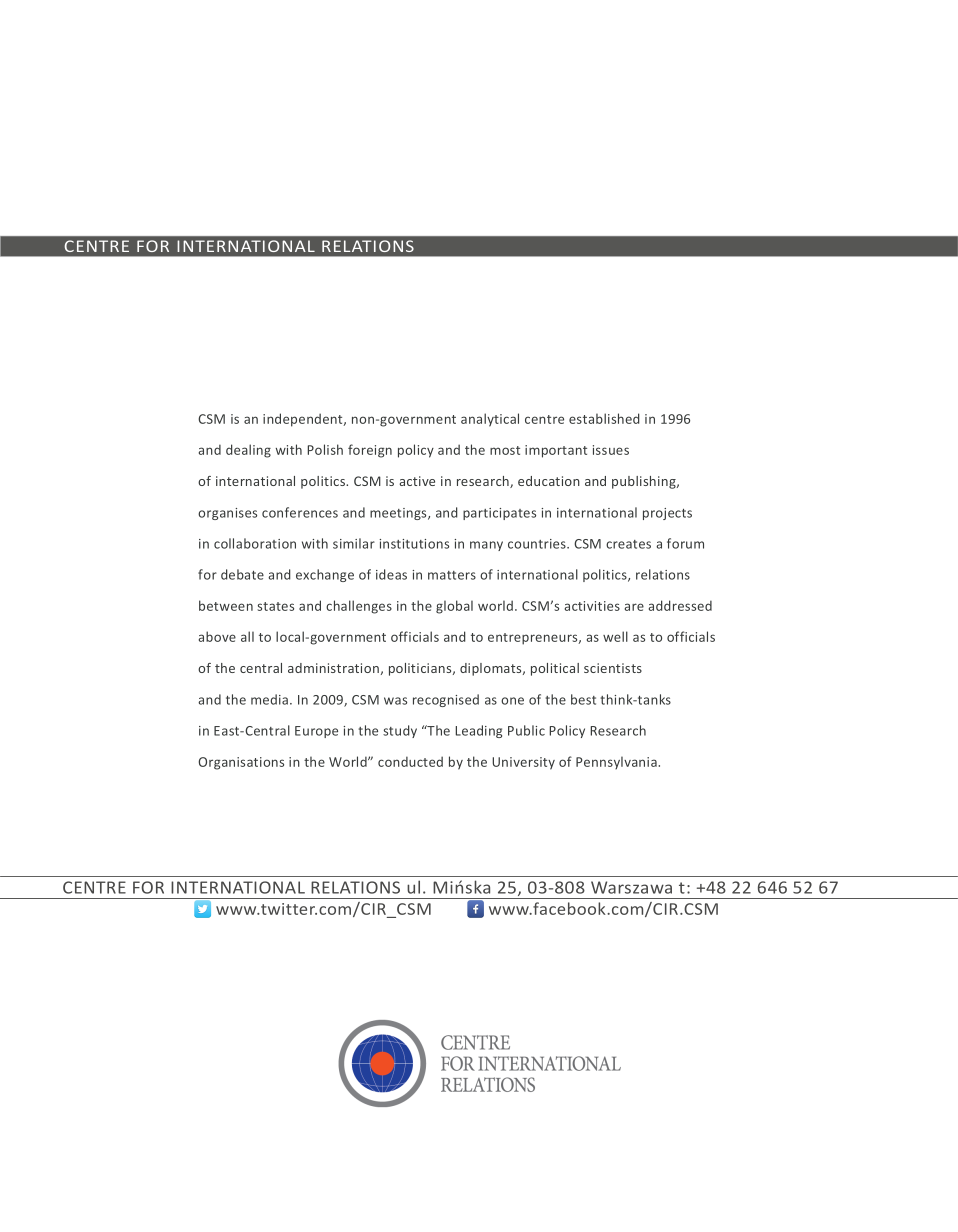 This page has width=958, height=1232. What do you see at coordinates (454, 607) in the page?
I see `global` at bounding box center [454, 607].
